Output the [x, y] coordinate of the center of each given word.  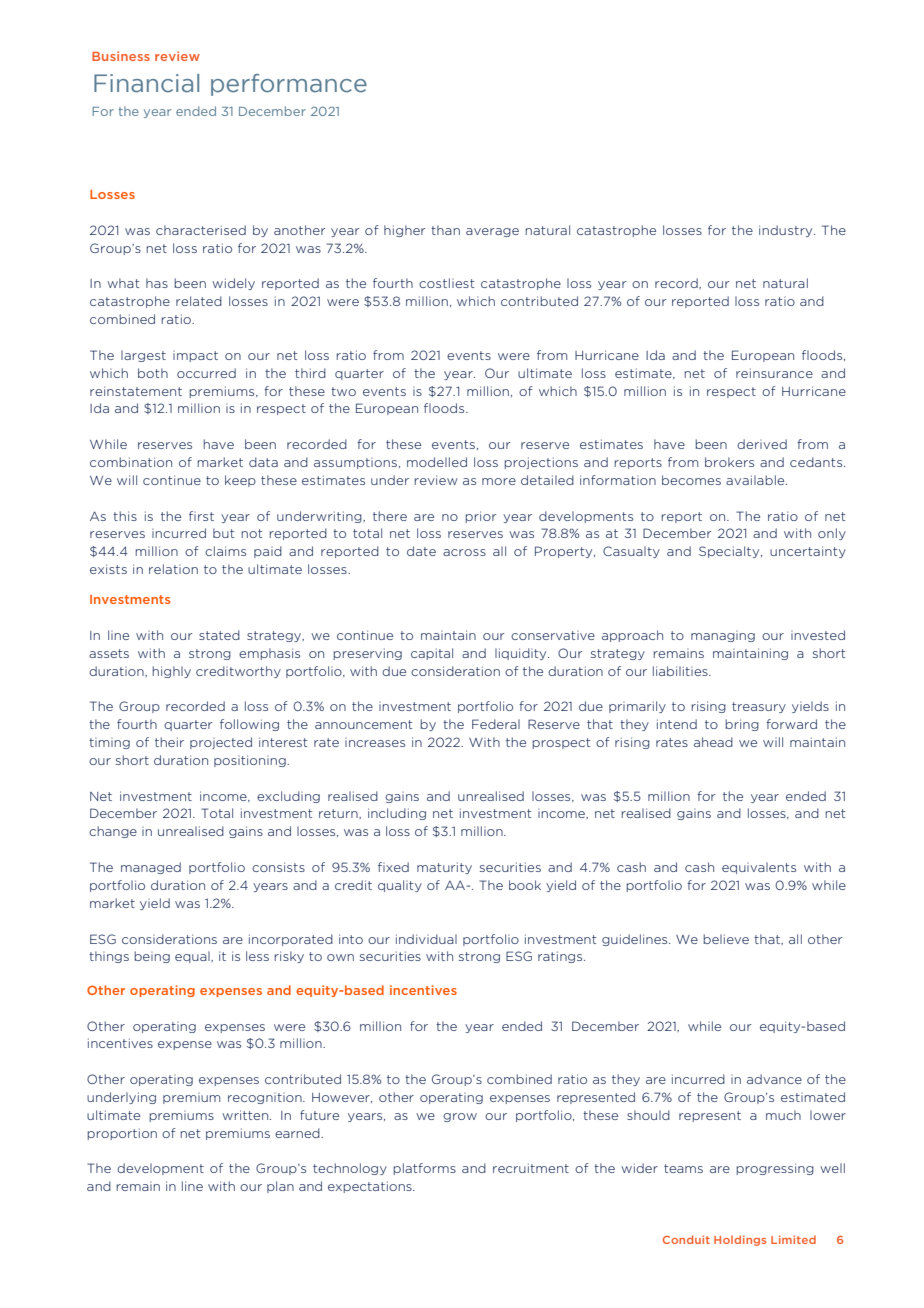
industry [787, 231]
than [445, 230]
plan [280, 1187]
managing [723, 636]
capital [432, 654]
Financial [146, 83]
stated [219, 635]
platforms [424, 1169]
